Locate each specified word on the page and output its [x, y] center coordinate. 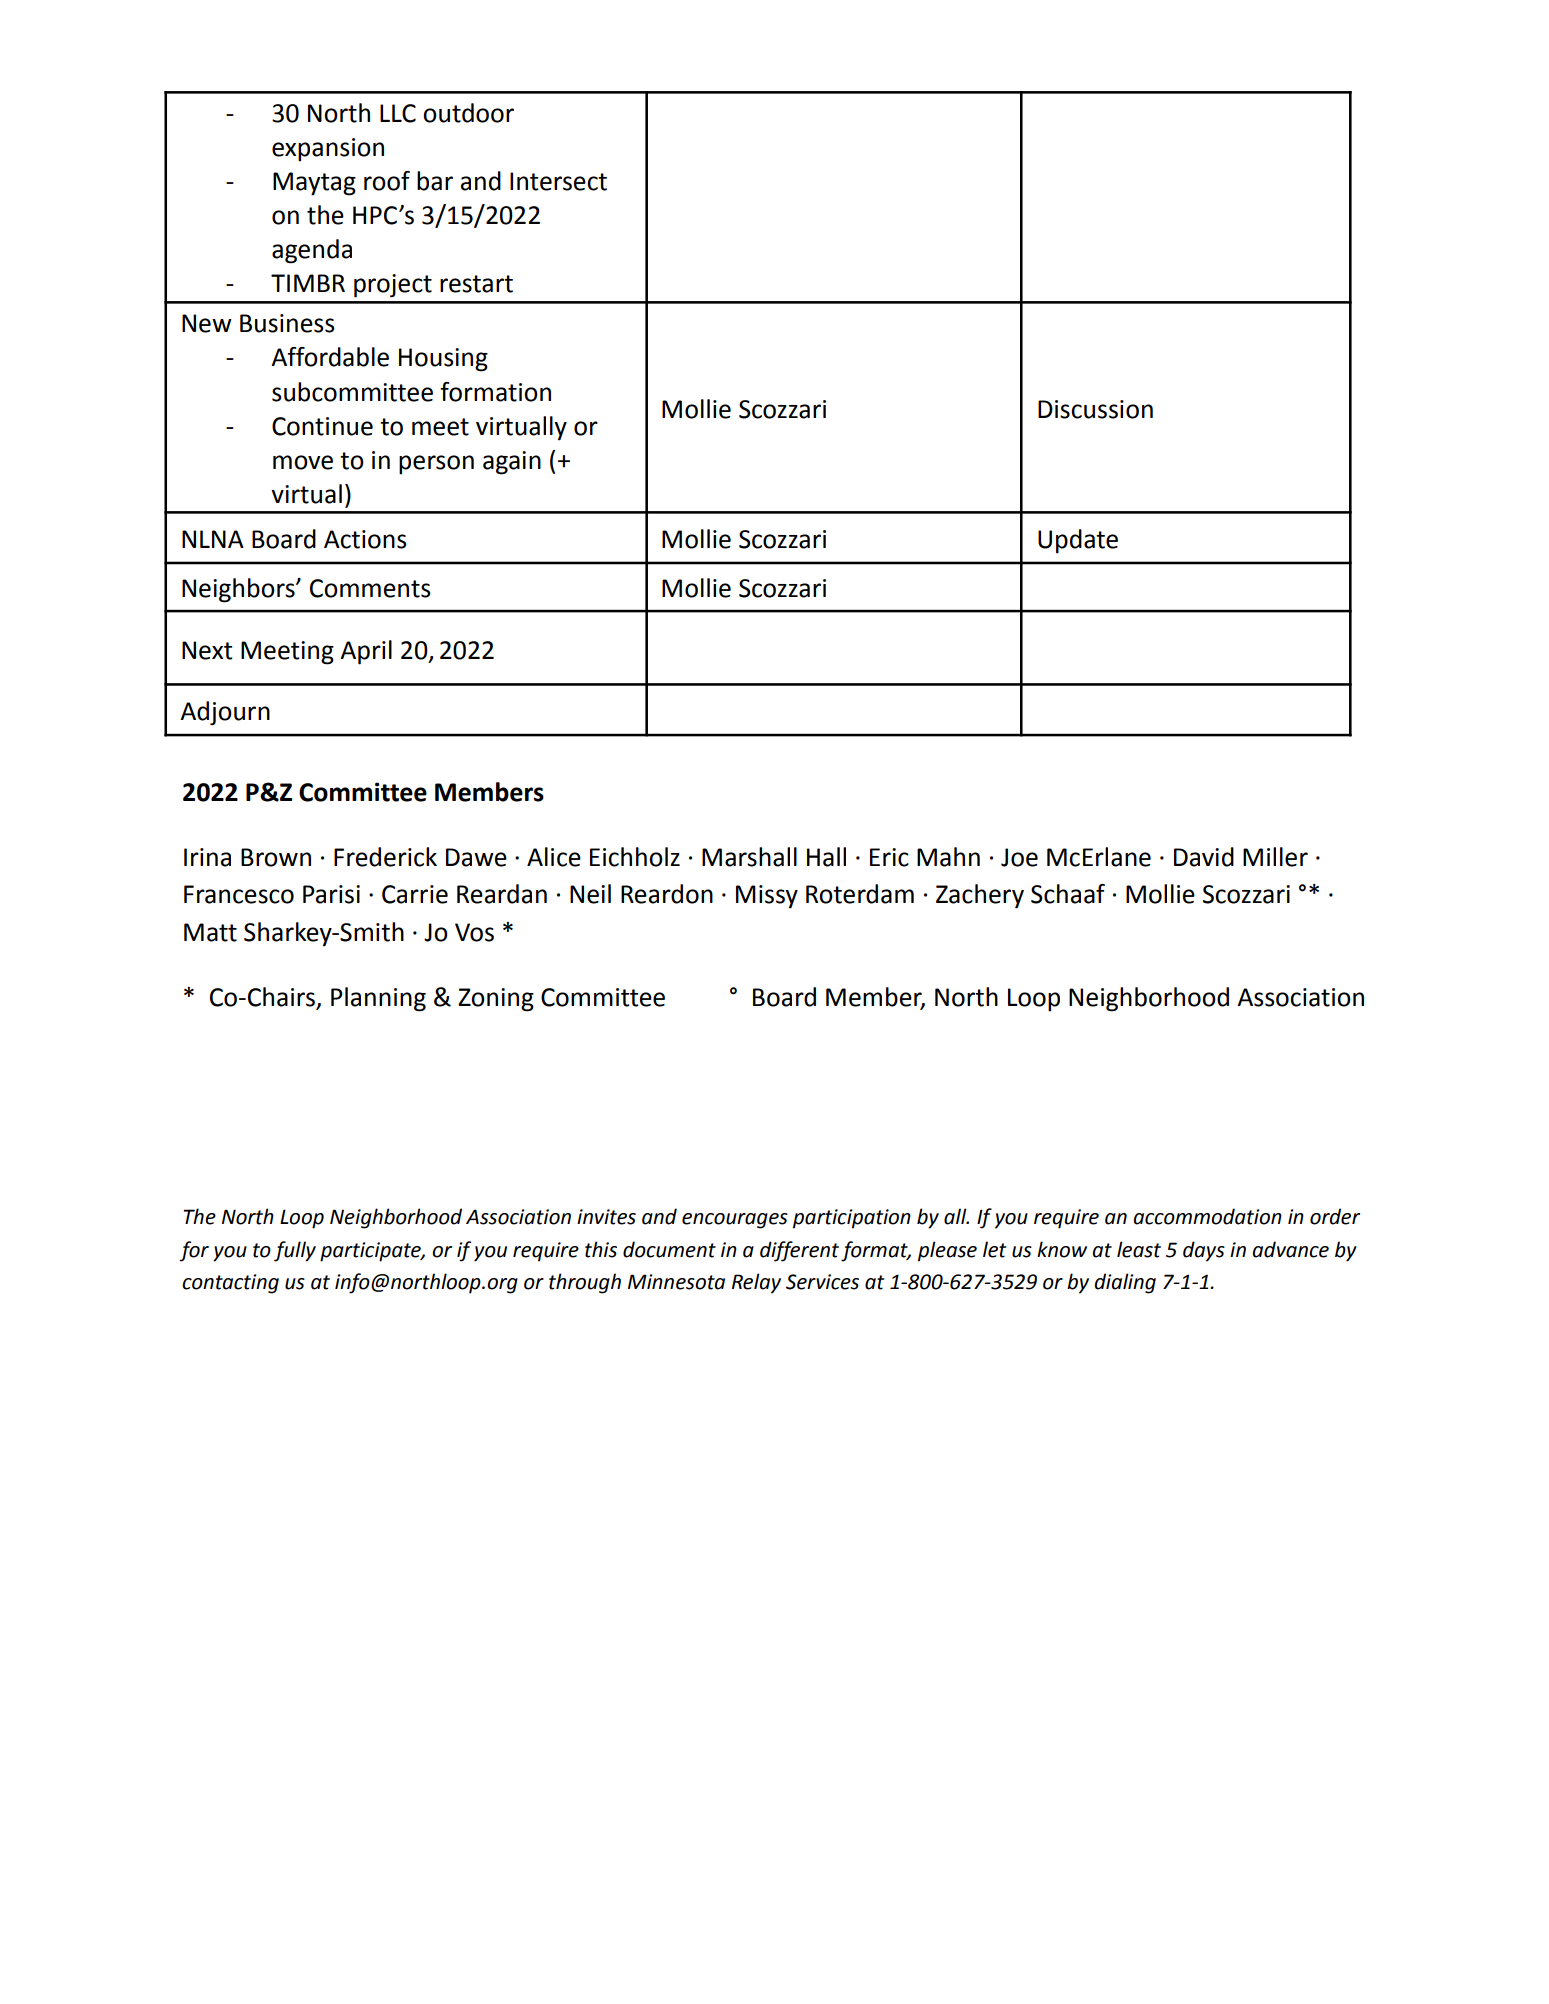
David [1204, 857]
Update [1078, 541]
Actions [365, 539]
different [799, 1251]
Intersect [558, 181]
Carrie [415, 894]
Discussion [1095, 409]
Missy [767, 897]
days [1204, 1251]
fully [295, 1251]
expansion [328, 150]
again [512, 463]
